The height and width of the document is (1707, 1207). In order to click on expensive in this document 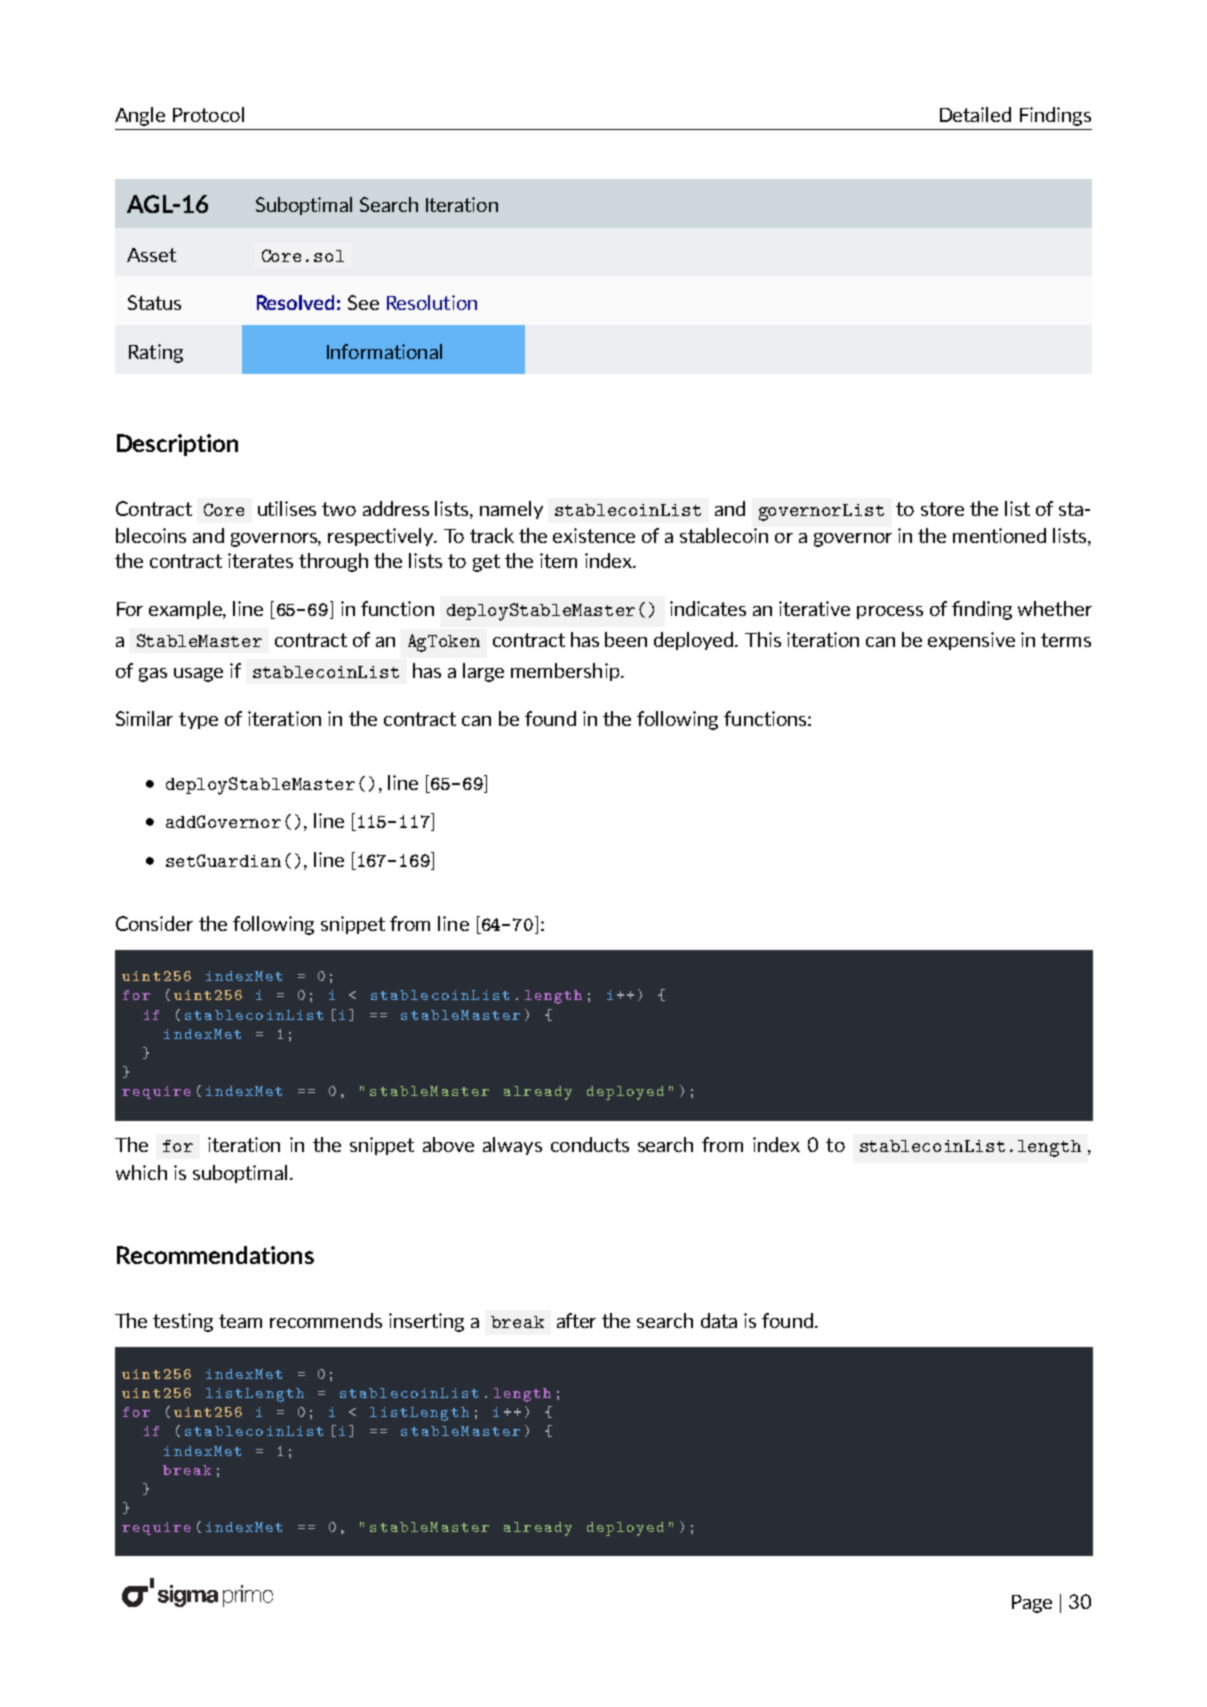, I will do `click(971, 641)`.
